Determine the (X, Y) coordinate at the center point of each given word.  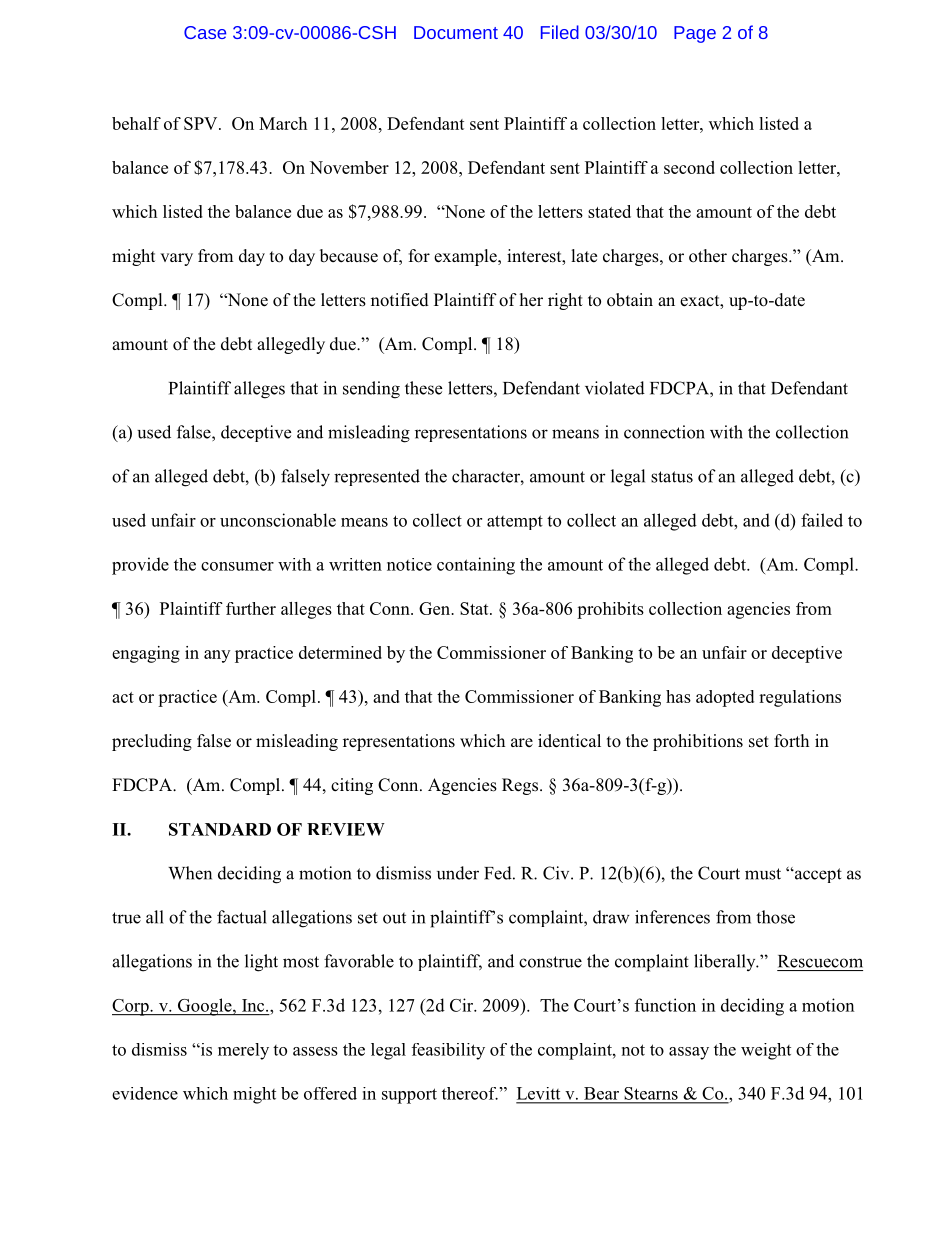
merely (243, 1051)
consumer (237, 566)
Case (205, 32)
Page (695, 34)
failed (822, 520)
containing (476, 566)
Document (456, 32)
